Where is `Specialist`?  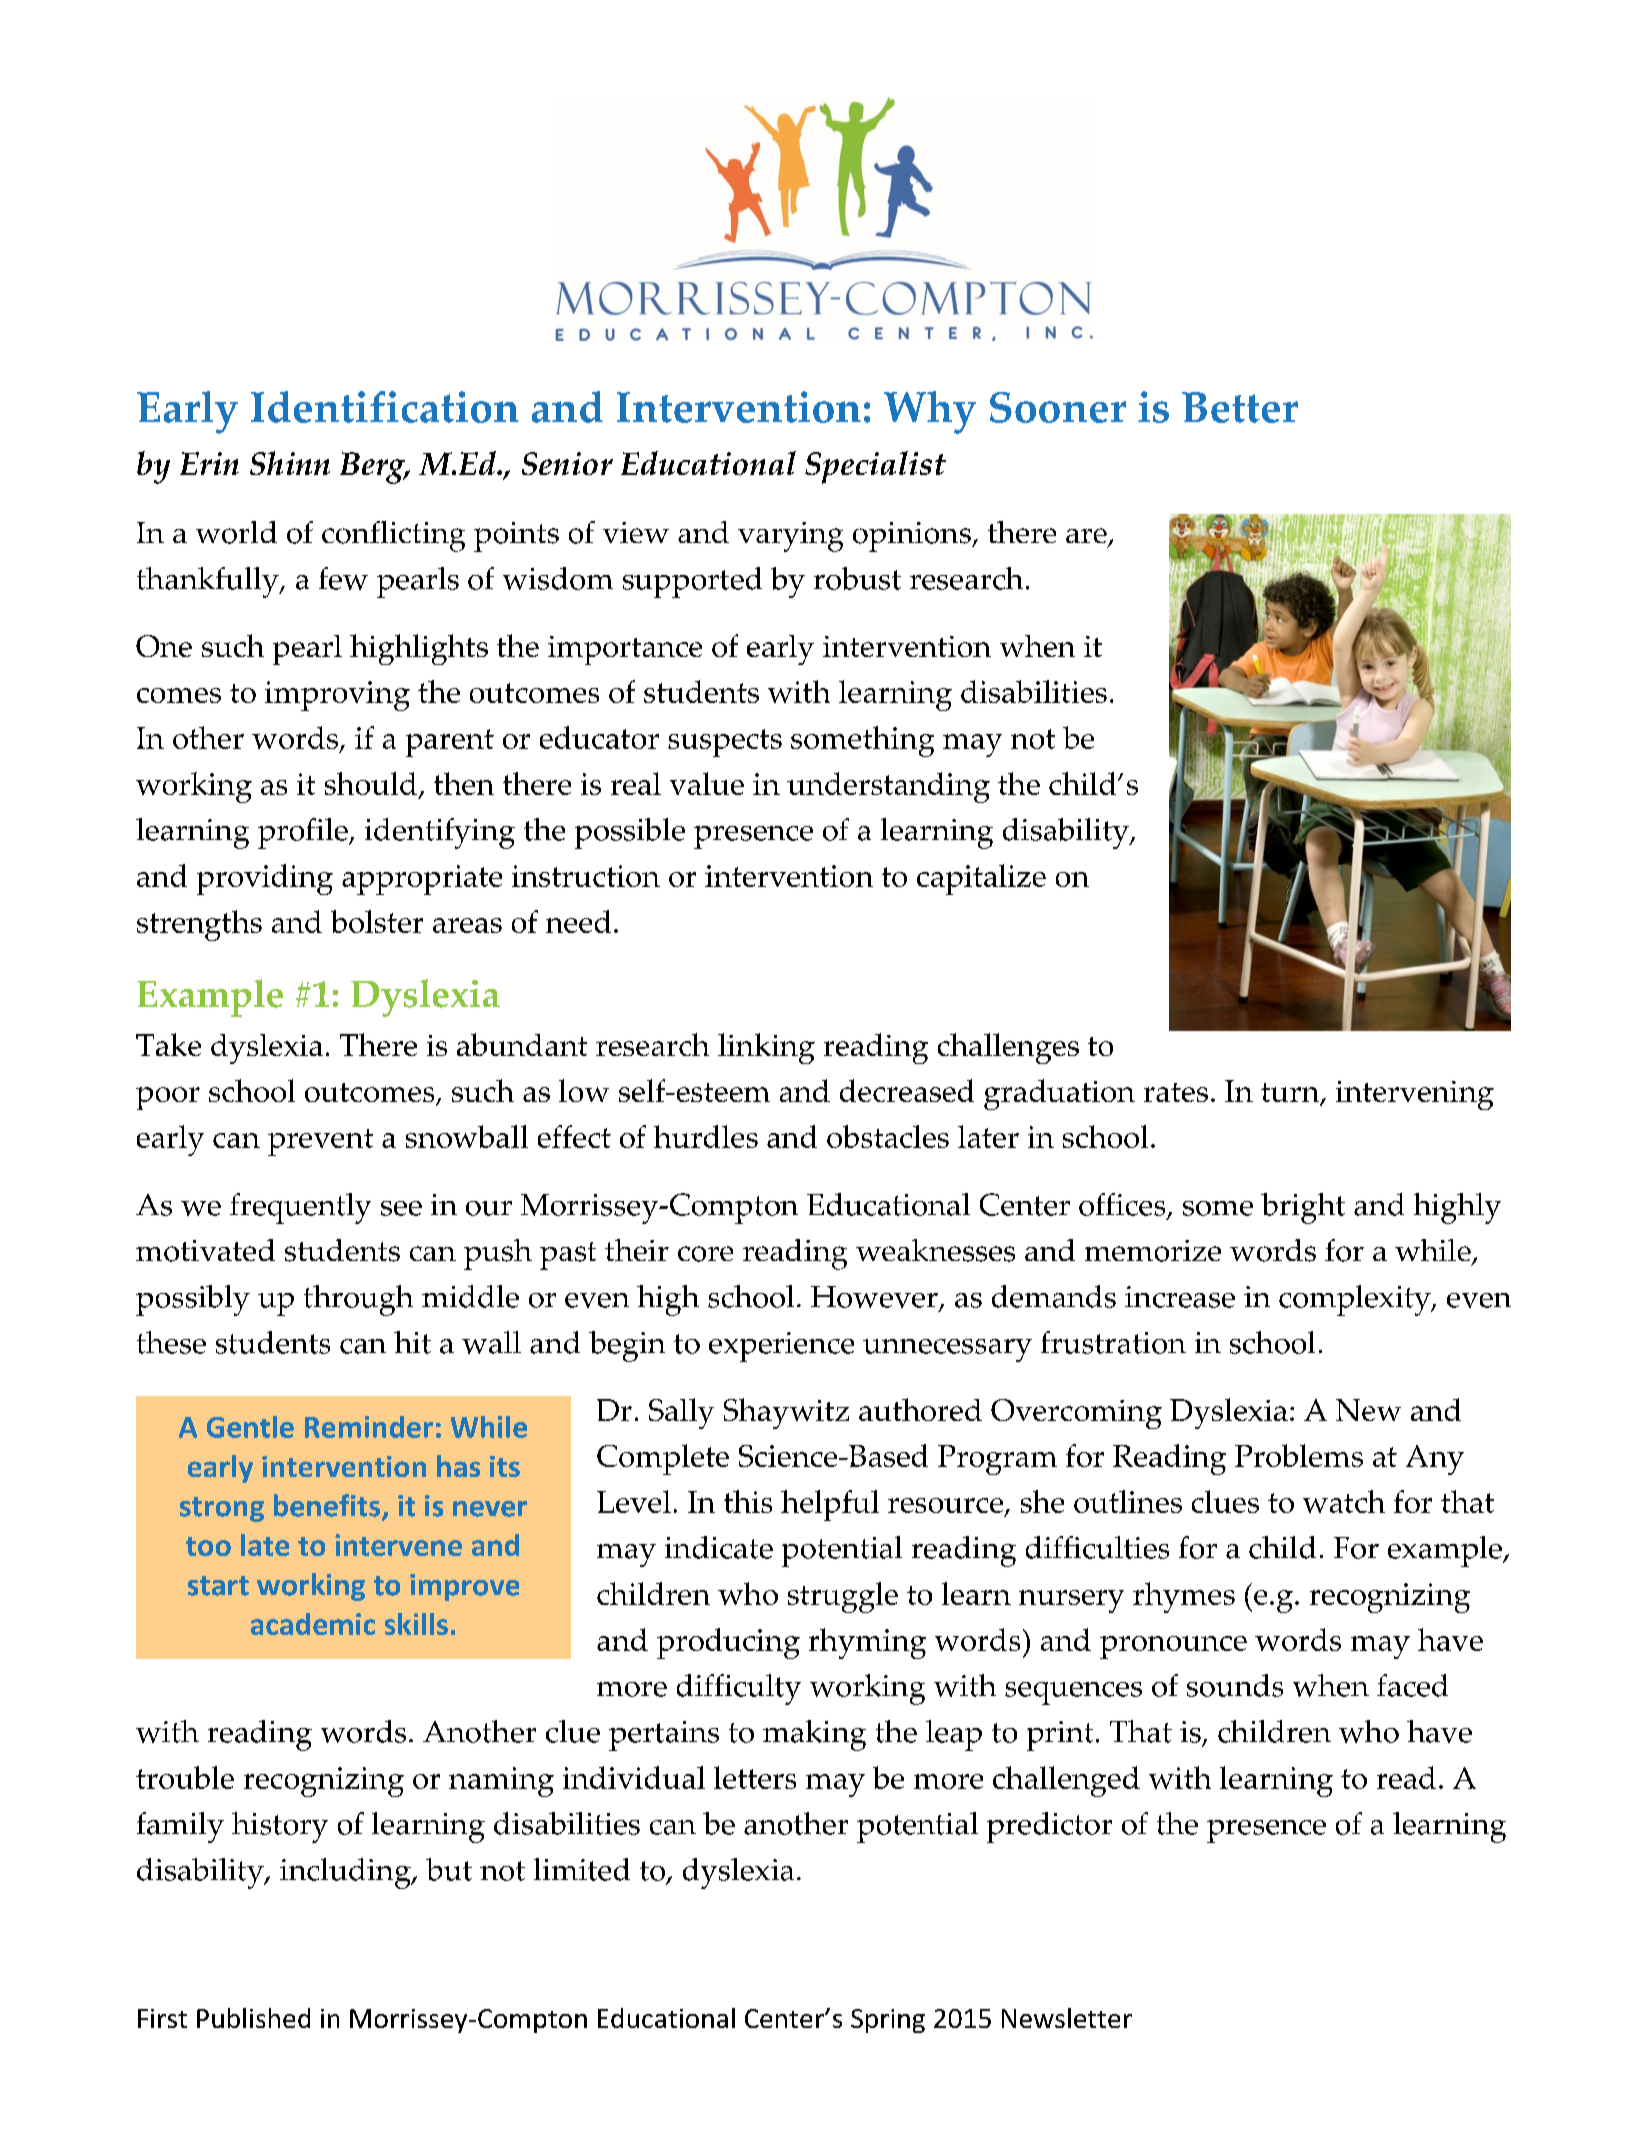 Specialist is located at coordinates (875, 467).
